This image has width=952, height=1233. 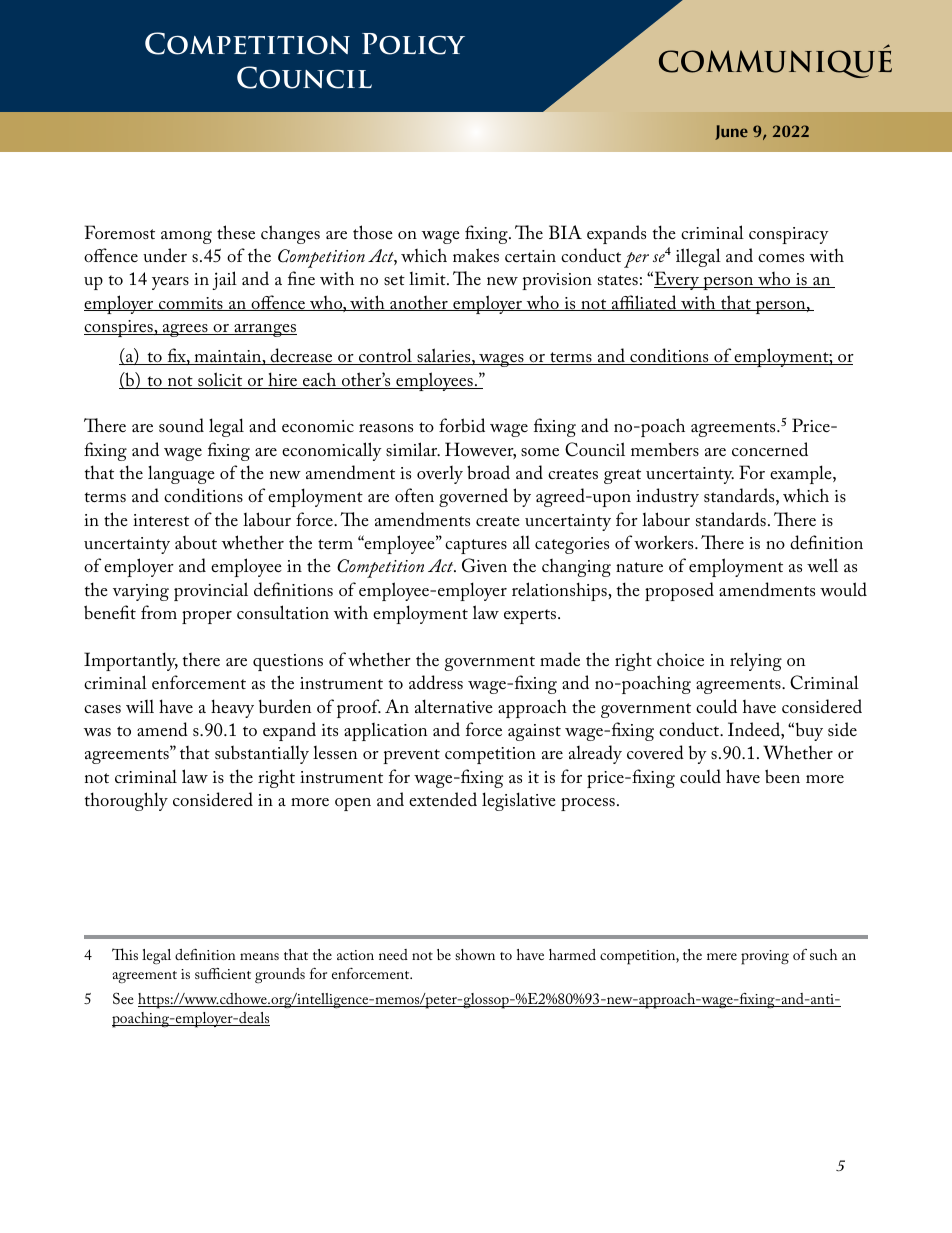 I want to click on sufficient, so click(x=223, y=973).
